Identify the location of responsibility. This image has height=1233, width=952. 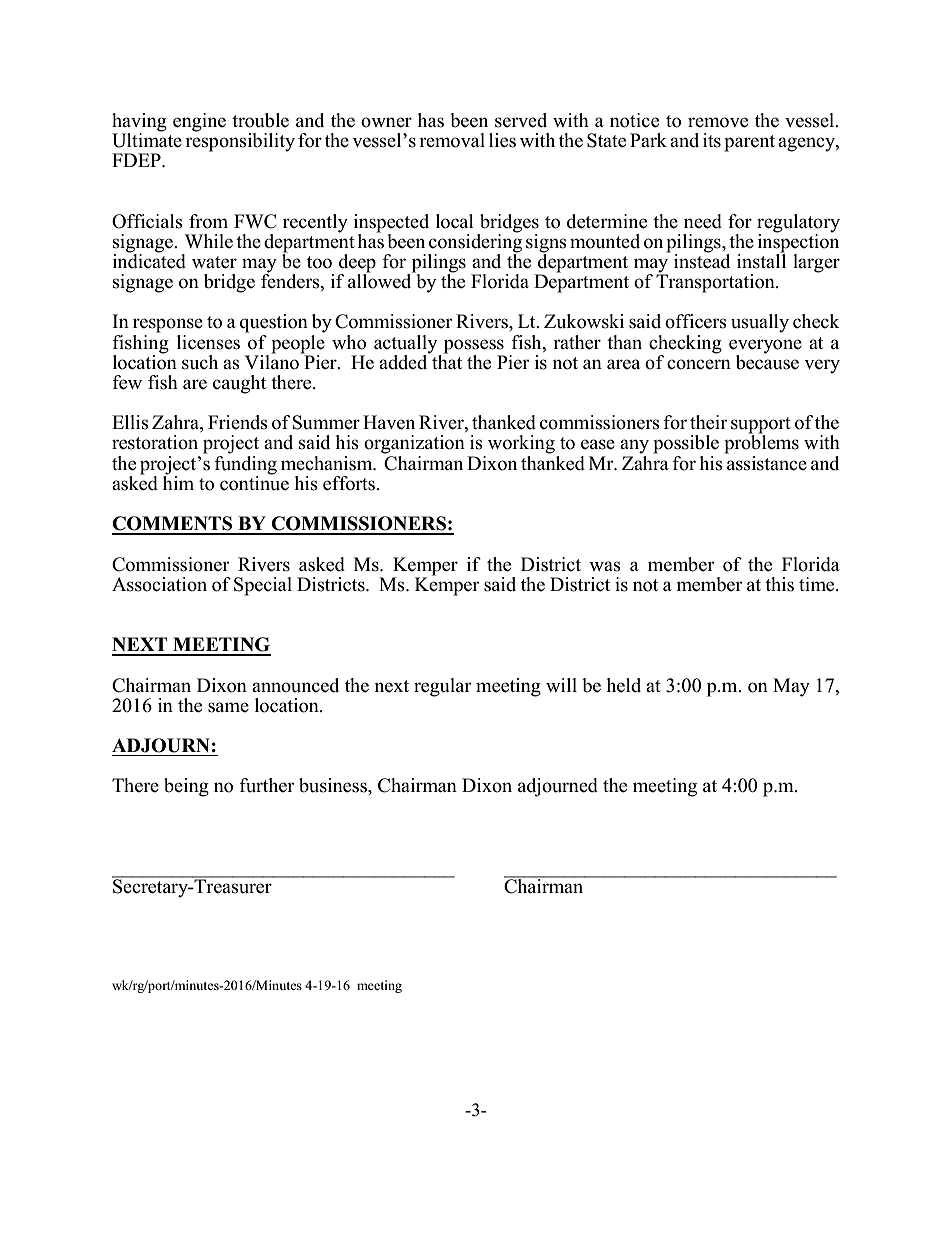
(240, 141).
